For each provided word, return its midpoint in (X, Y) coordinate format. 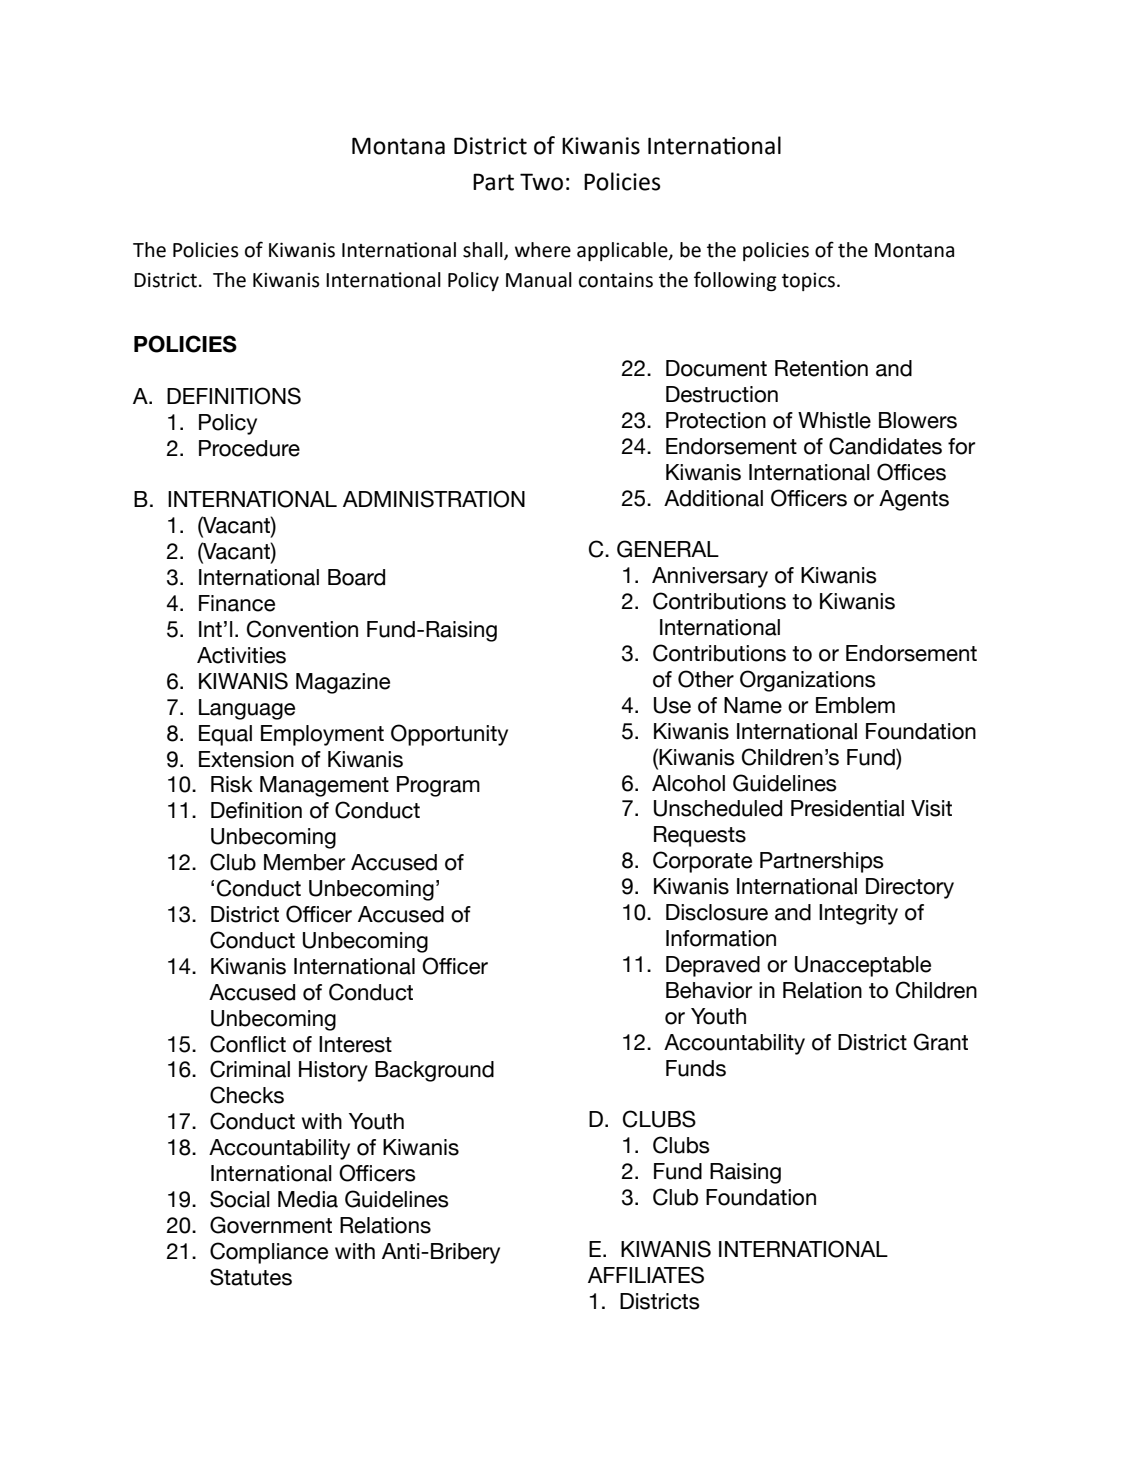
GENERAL (668, 549)
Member (304, 862)
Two (541, 182)
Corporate (702, 862)
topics (808, 282)
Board (356, 577)
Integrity (858, 914)
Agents (914, 500)
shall (484, 251)
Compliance (269, 1253)
